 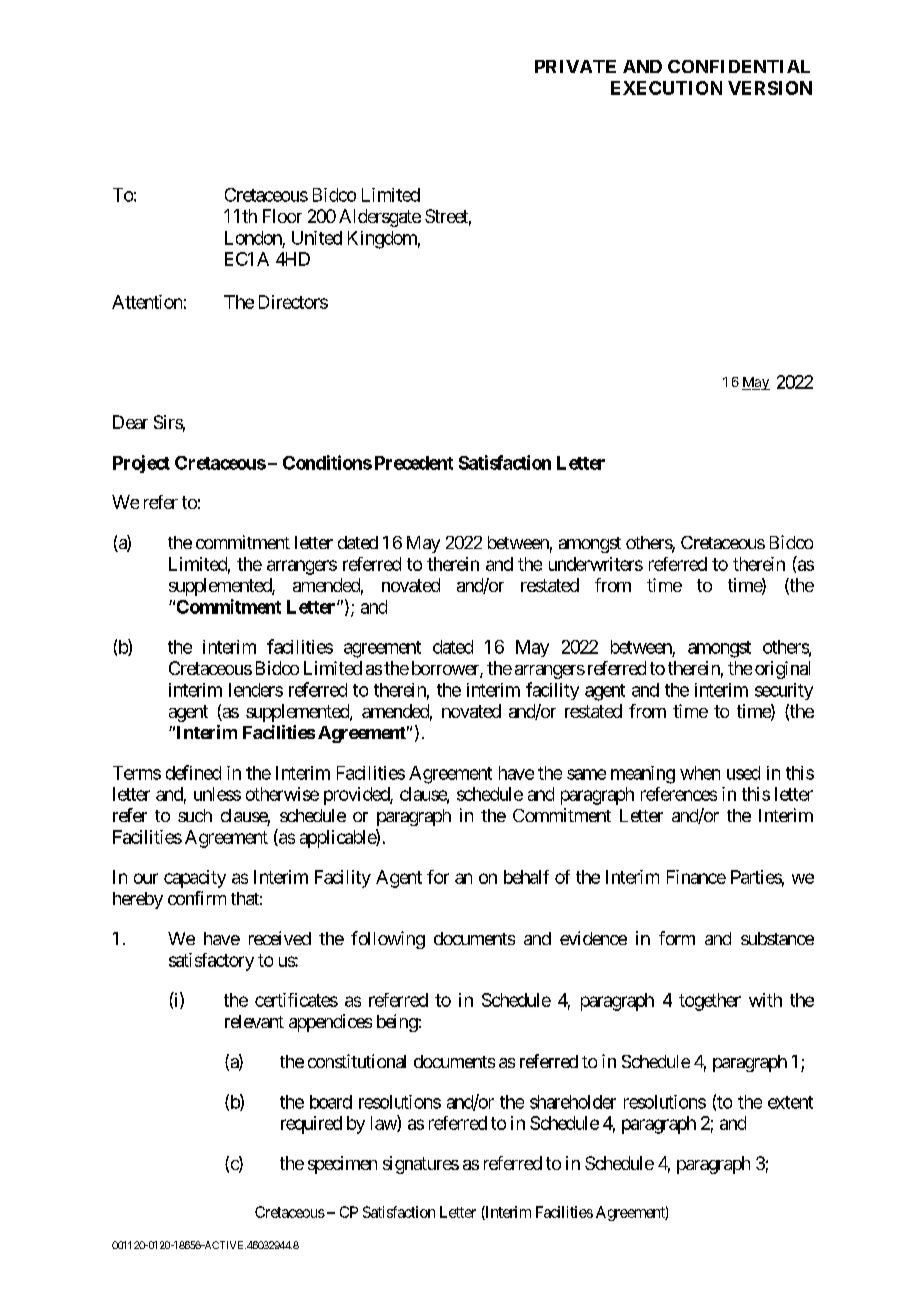 What do you see at coordinates (596, 564) in the screenshot?
I see `underwriters` at bounding box center [596, 564].
